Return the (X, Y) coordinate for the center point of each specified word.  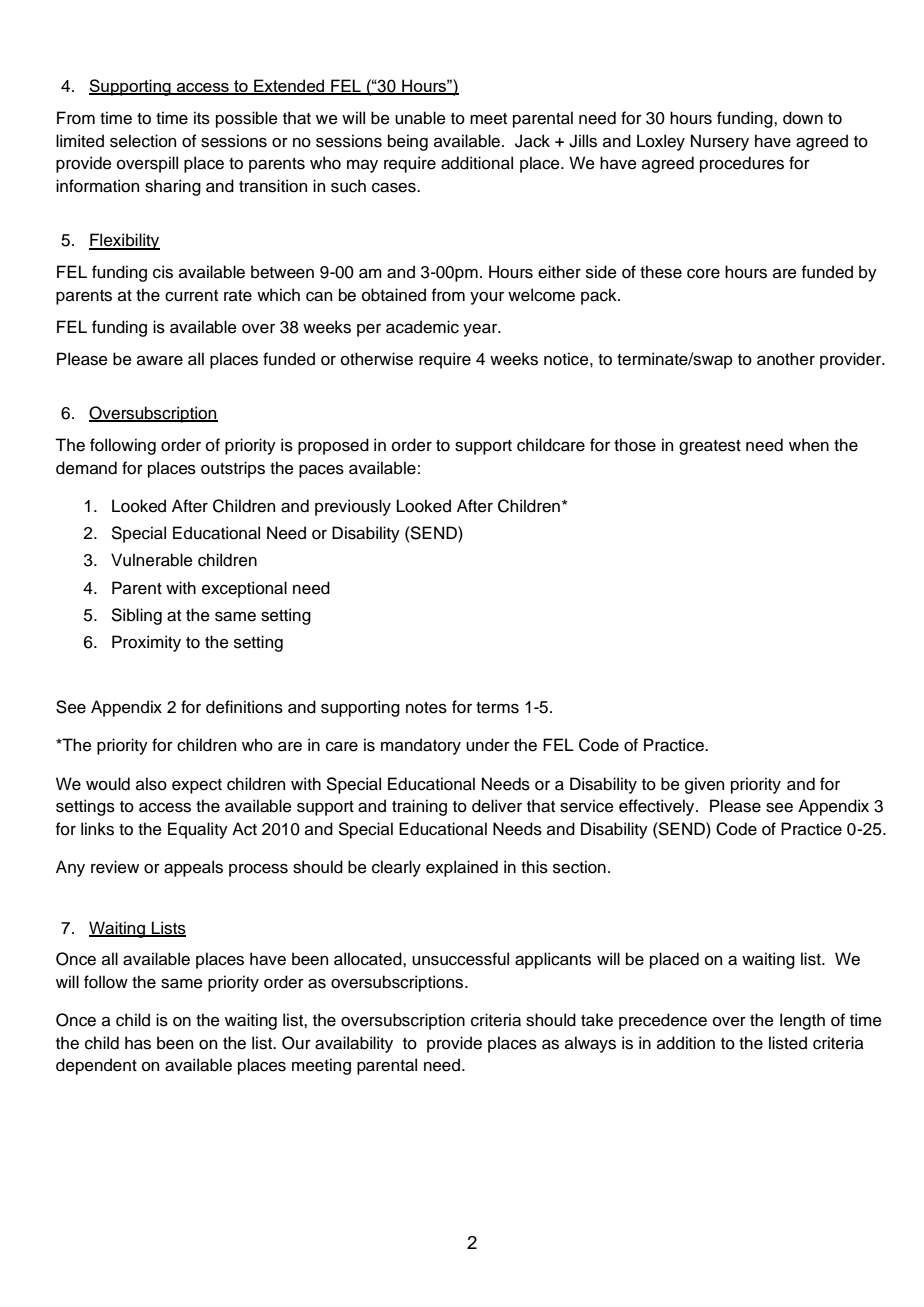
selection (143, 141)
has (138, 1043)
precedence (663, 1021)
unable (420, 118)
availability (354, 1044)
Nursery (720, 142)
